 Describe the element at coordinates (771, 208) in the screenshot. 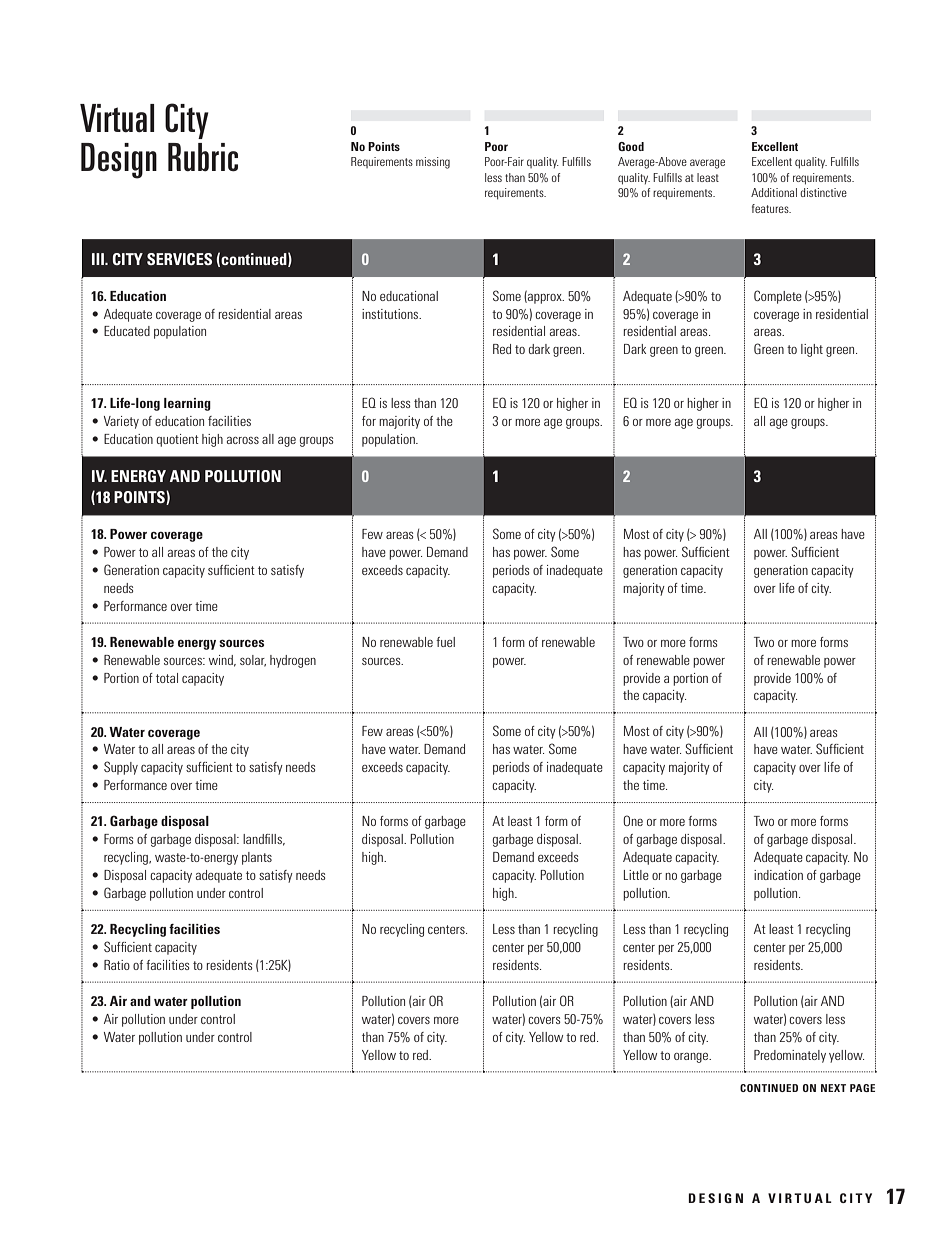

I see `FEATURES` at that location.
